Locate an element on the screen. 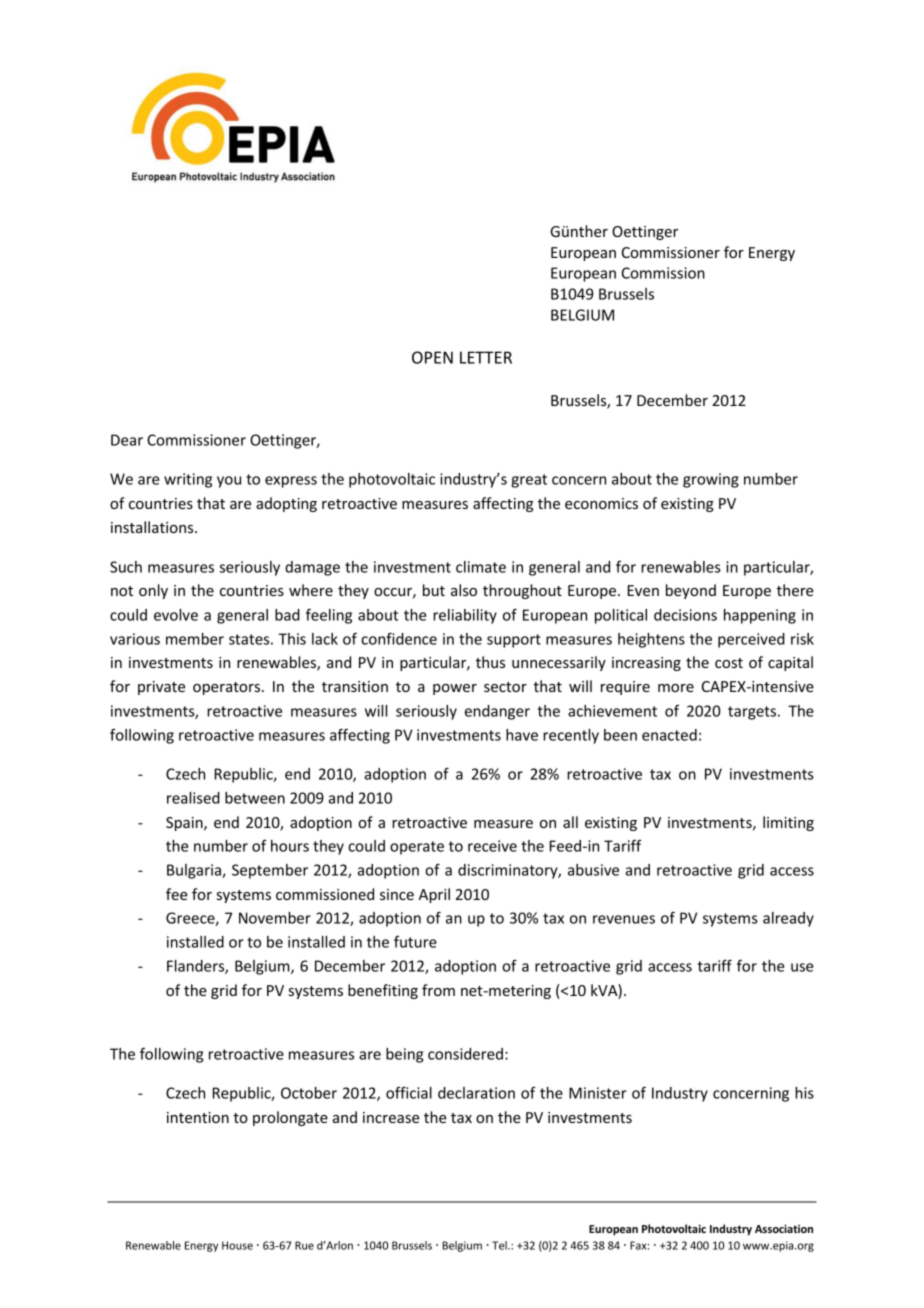  November is located at coordinates (275, 918).
